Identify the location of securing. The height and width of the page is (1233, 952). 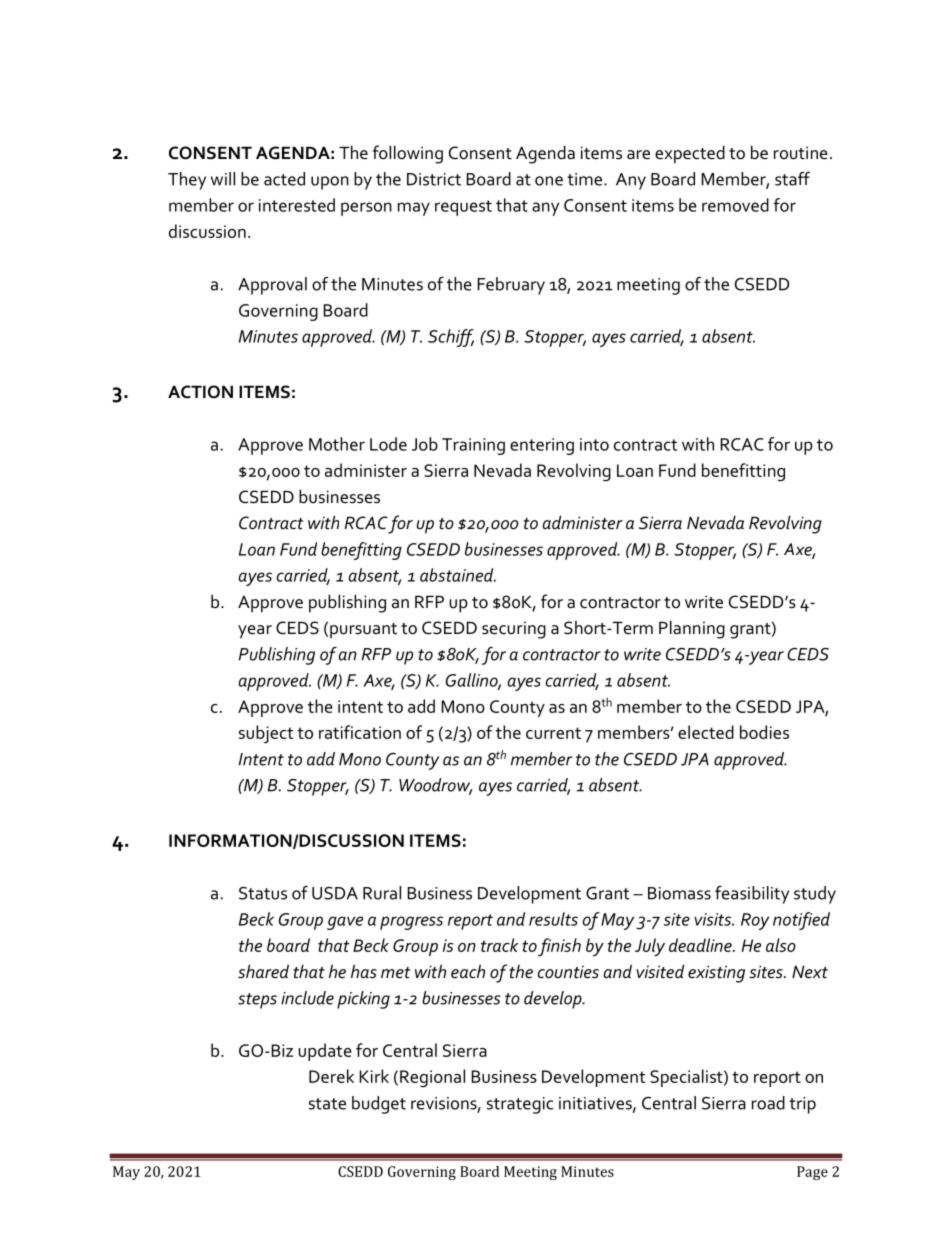
(514, 630).
